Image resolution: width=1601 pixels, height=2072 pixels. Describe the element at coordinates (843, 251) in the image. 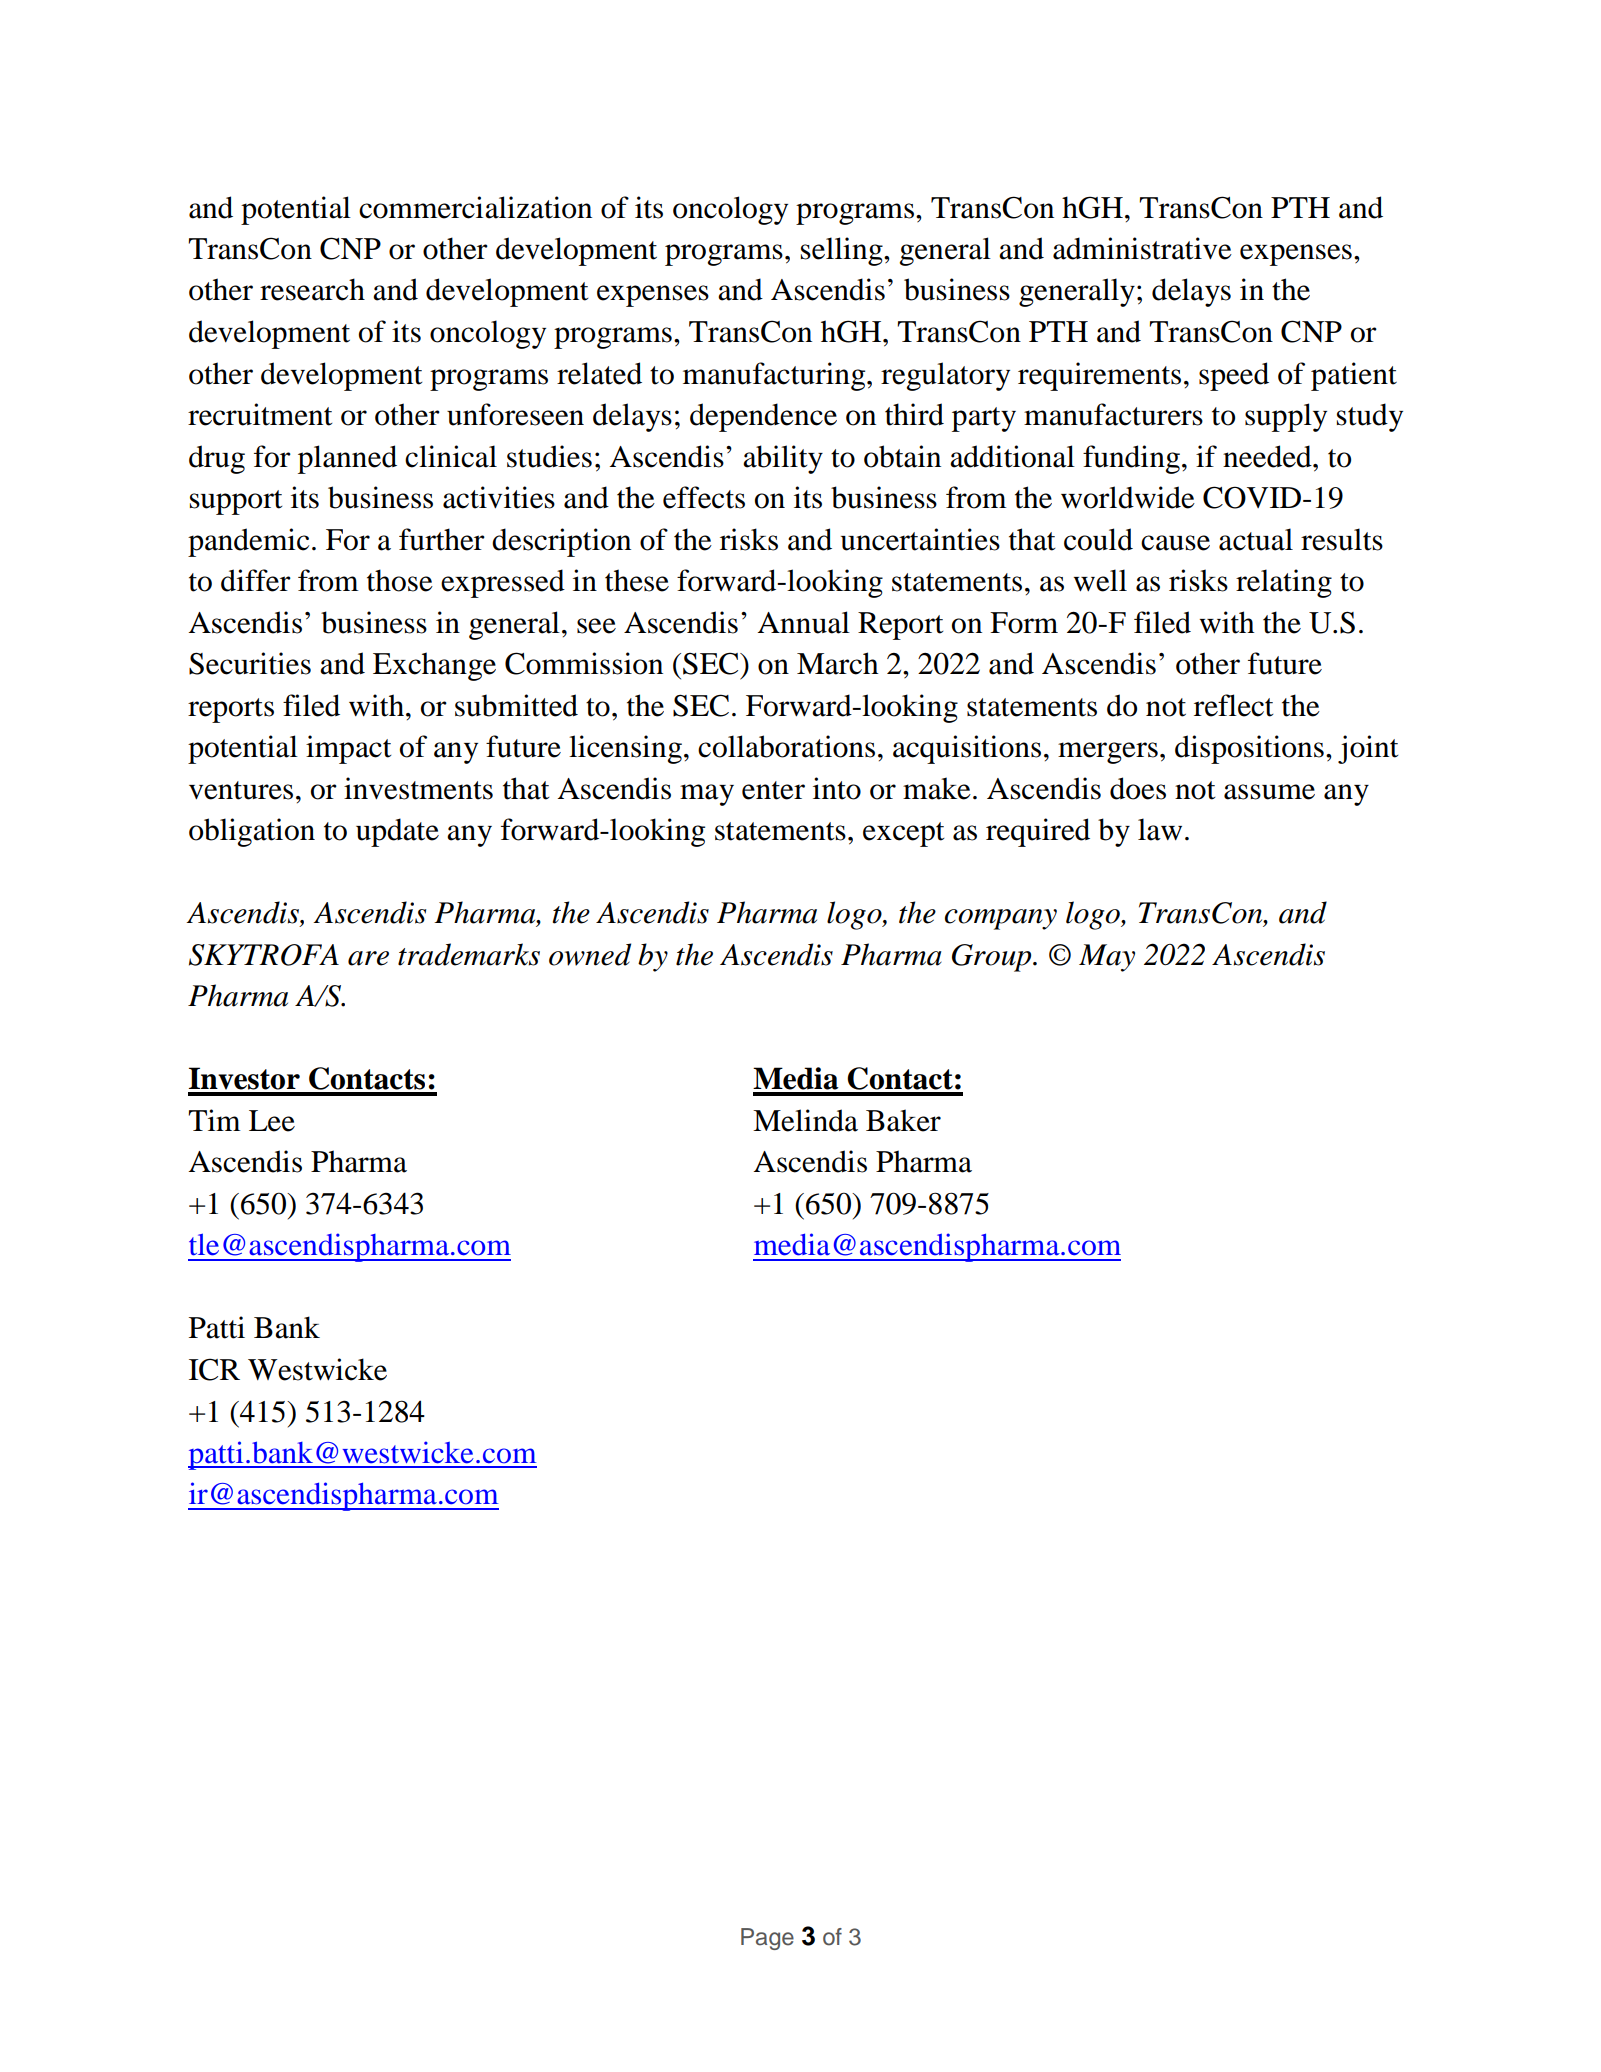

I see `selling` at that location.
